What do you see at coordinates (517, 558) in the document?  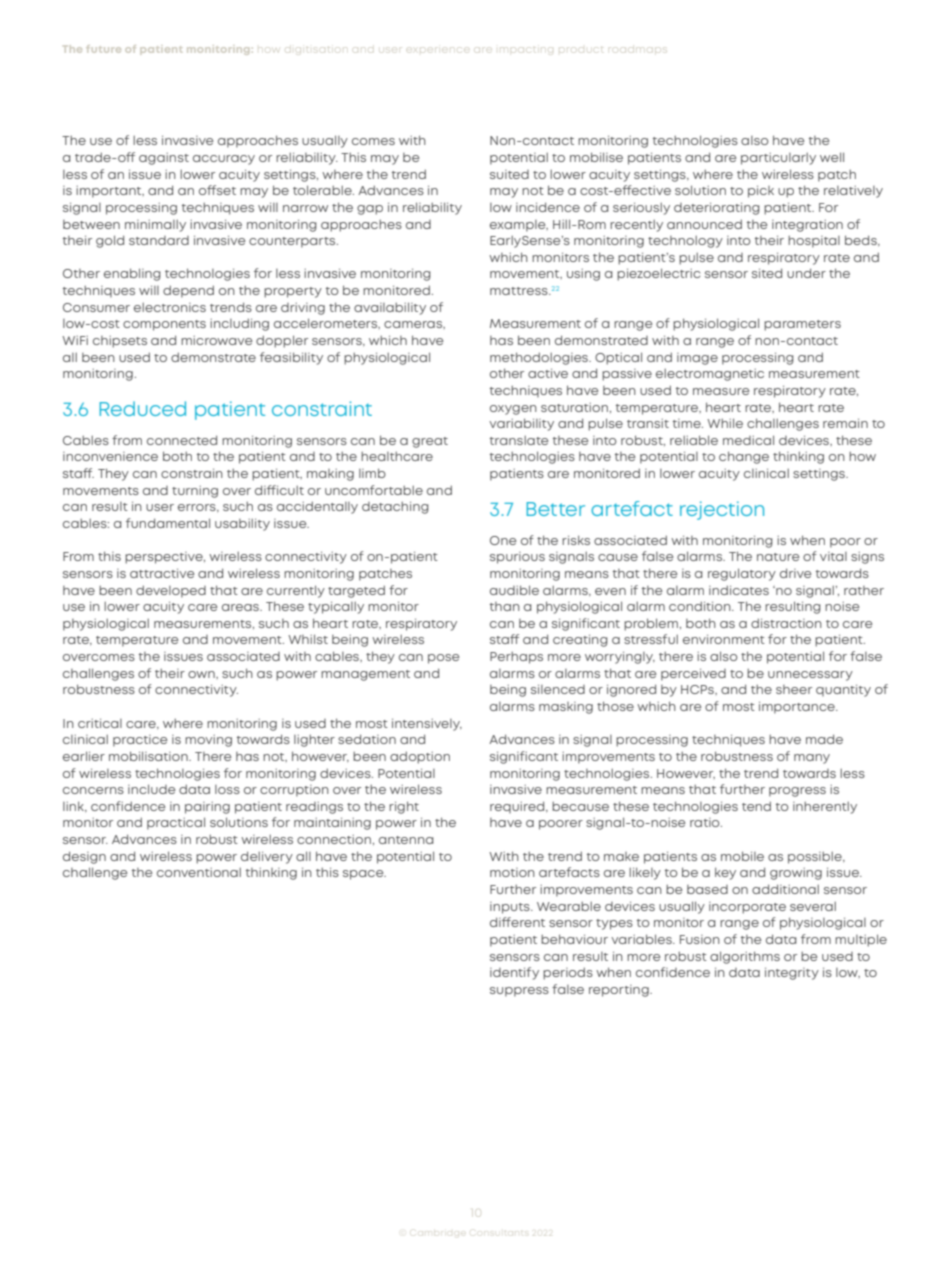 I see `spurious` at bounding box center [517, 558].
